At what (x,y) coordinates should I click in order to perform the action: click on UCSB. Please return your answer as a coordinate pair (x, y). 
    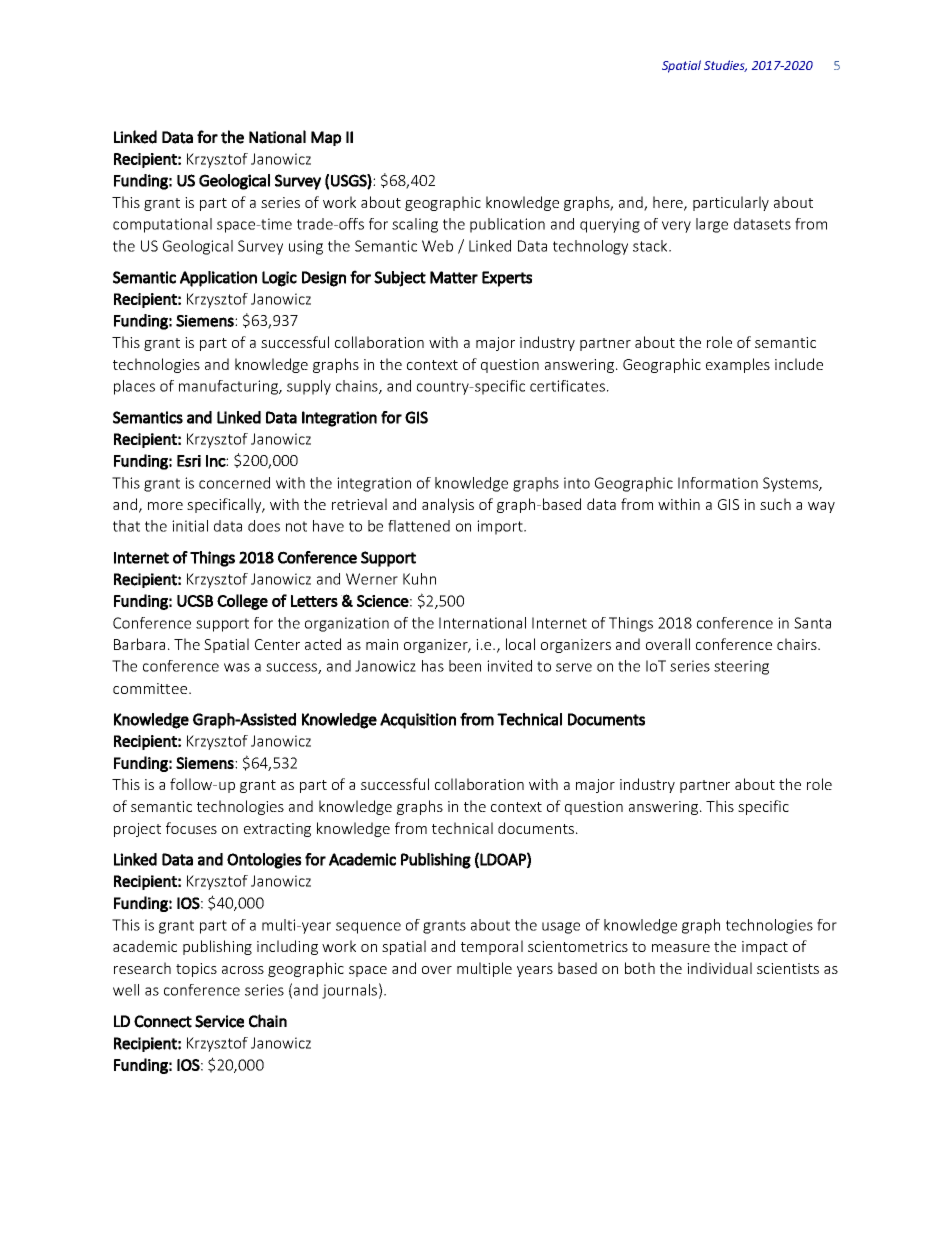
    Looking at the image, I should click on (195, 601).
